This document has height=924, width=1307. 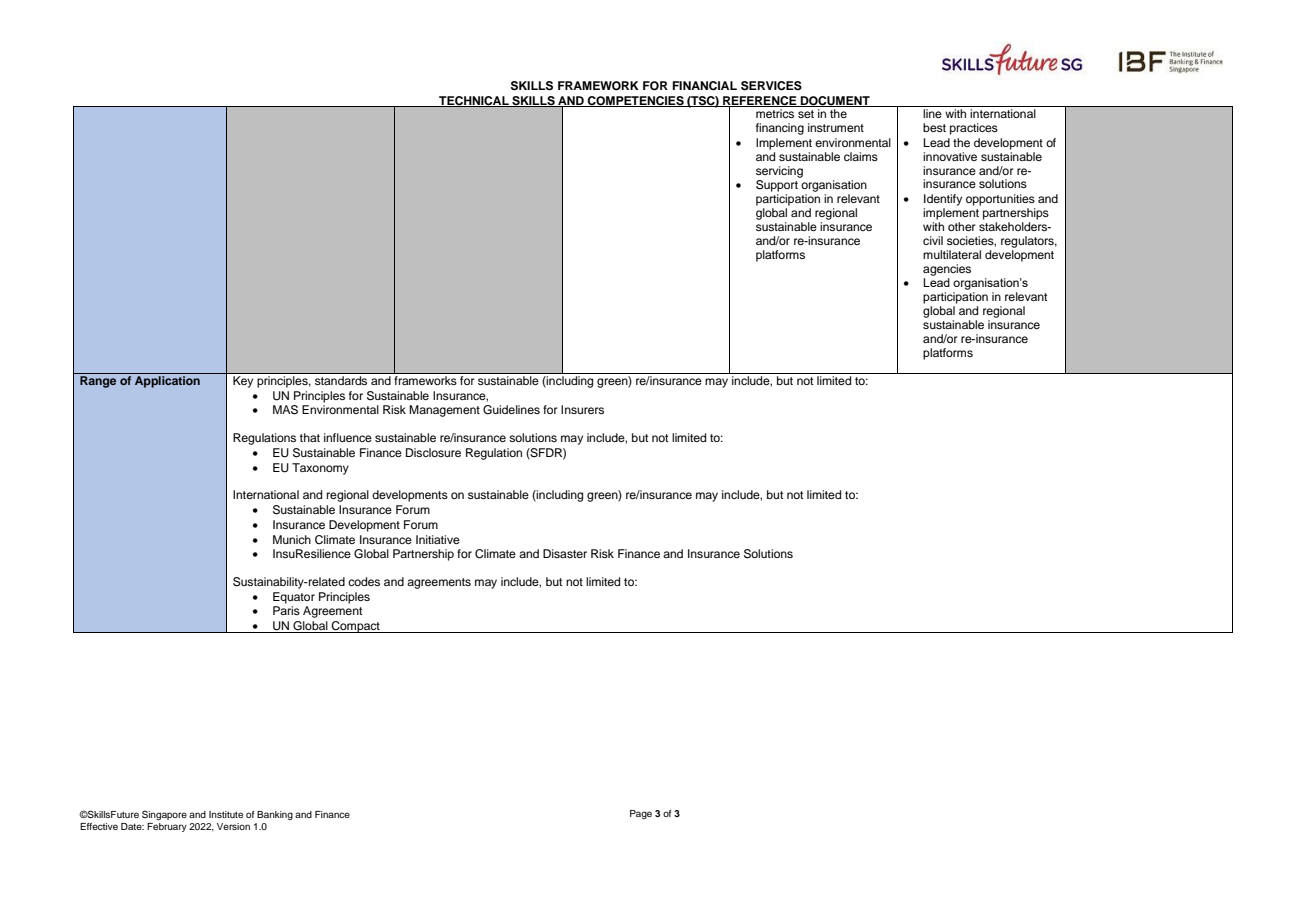 What do you see at coordinates (635, 101) in the document?
I see `COMPETENCIES` at bounding box center [635, 101].
